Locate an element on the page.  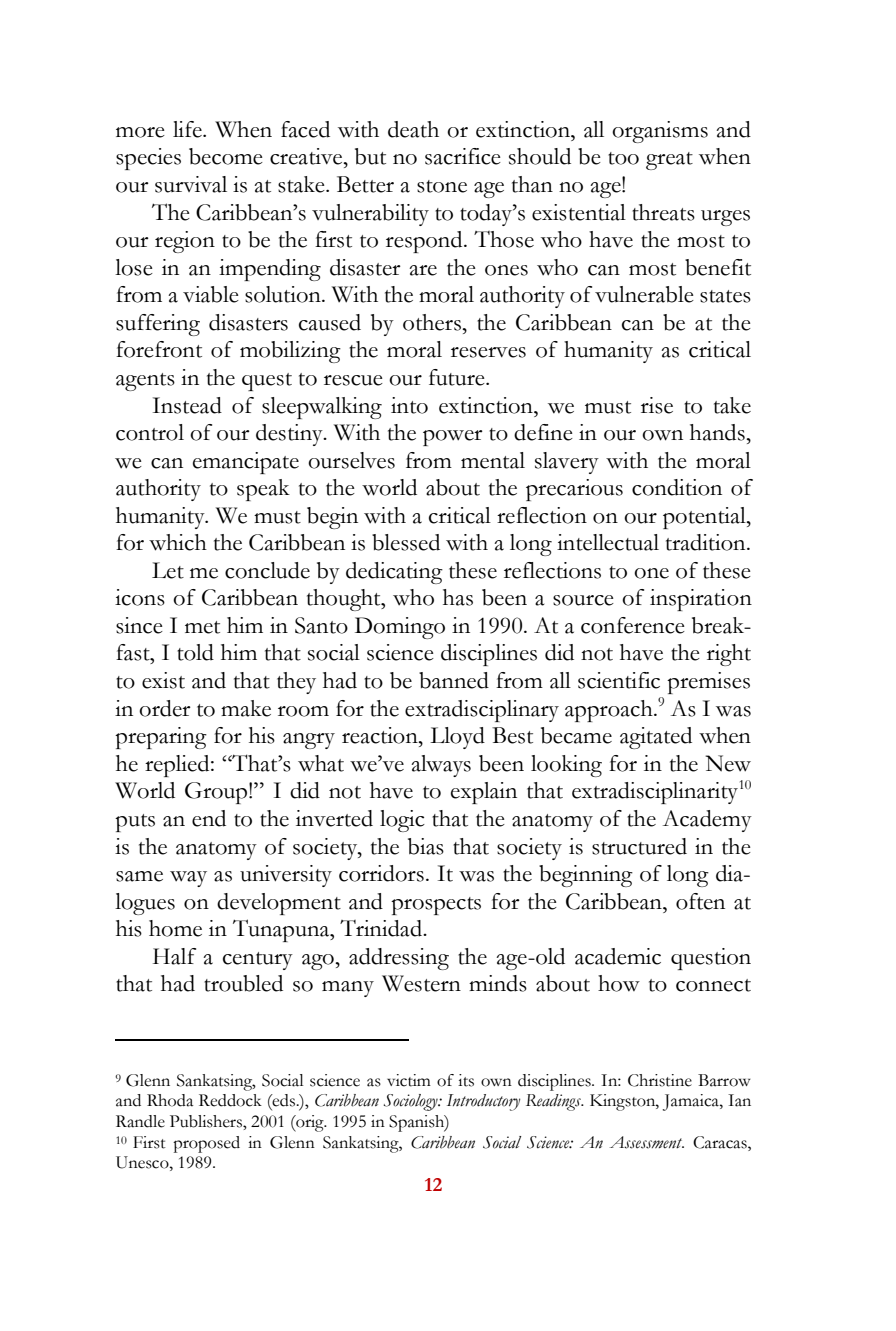
Sociology is located at coordinates (411, 1102).
